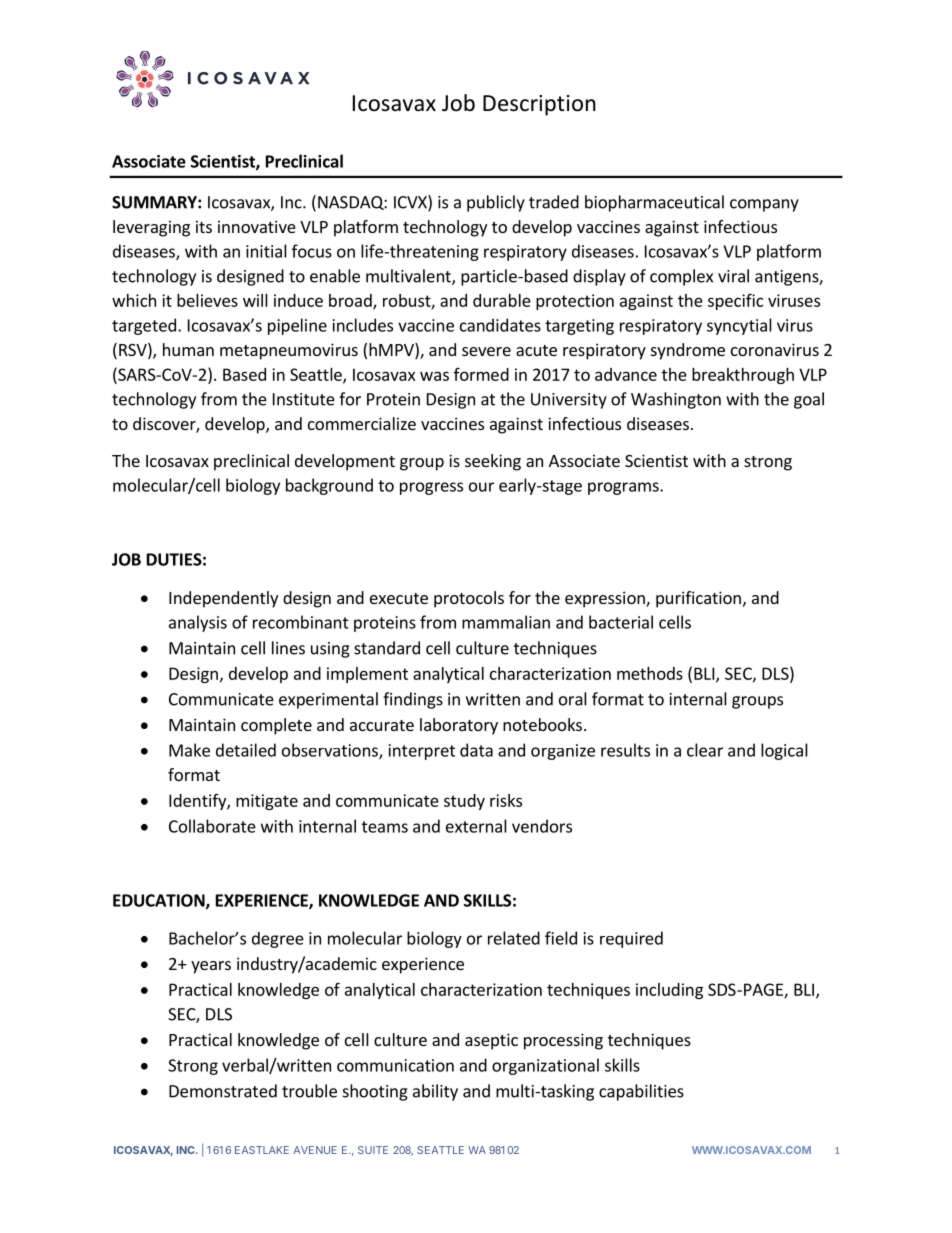 The height and width of the page is (1233, 952). What do you see at coordinates (698, 599) in the page?
I see `purification` at bounding box center [698, 599].
